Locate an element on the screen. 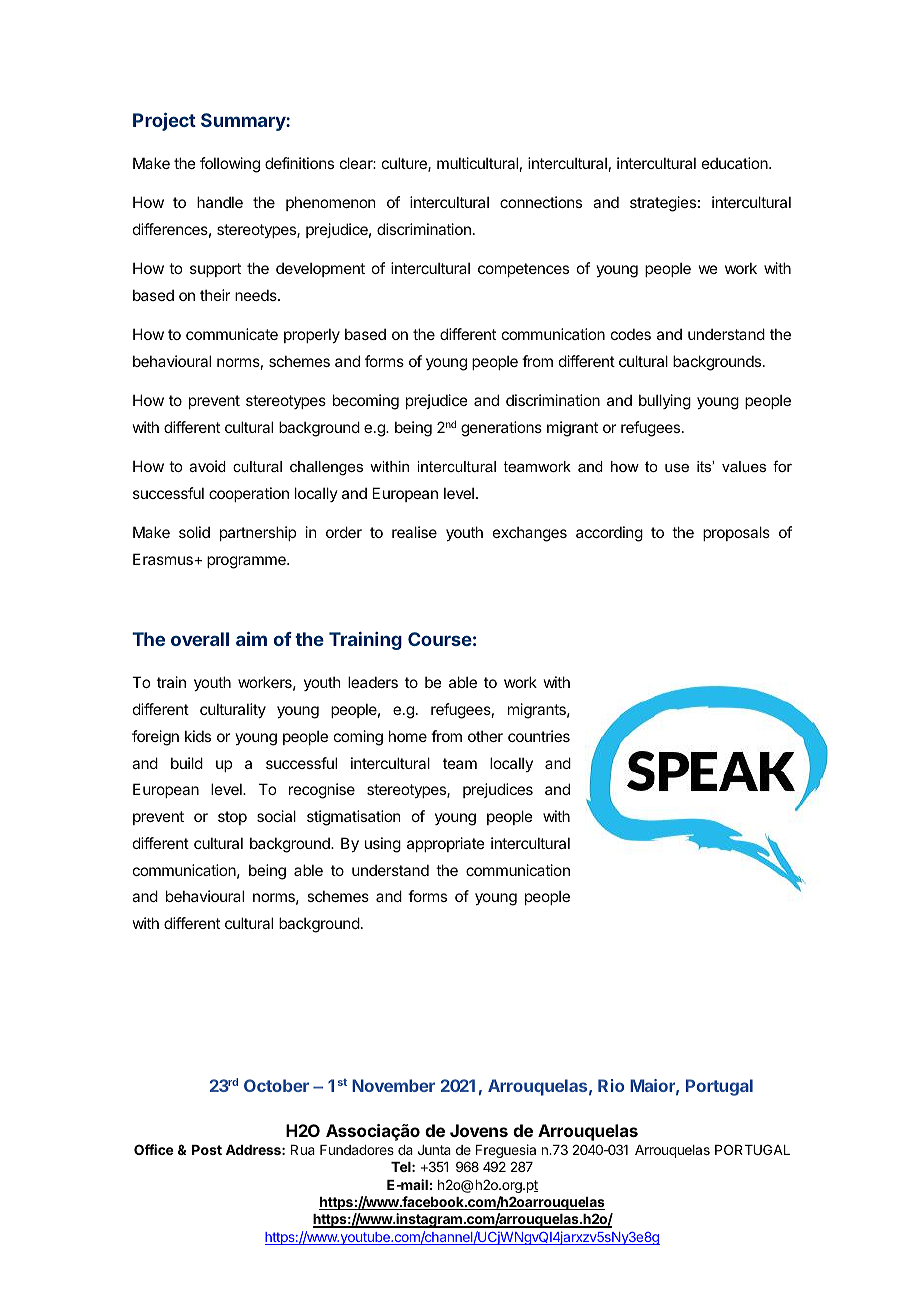 This screenshot has height=1308, width=924. realise is located at coordinates (414, 532).
